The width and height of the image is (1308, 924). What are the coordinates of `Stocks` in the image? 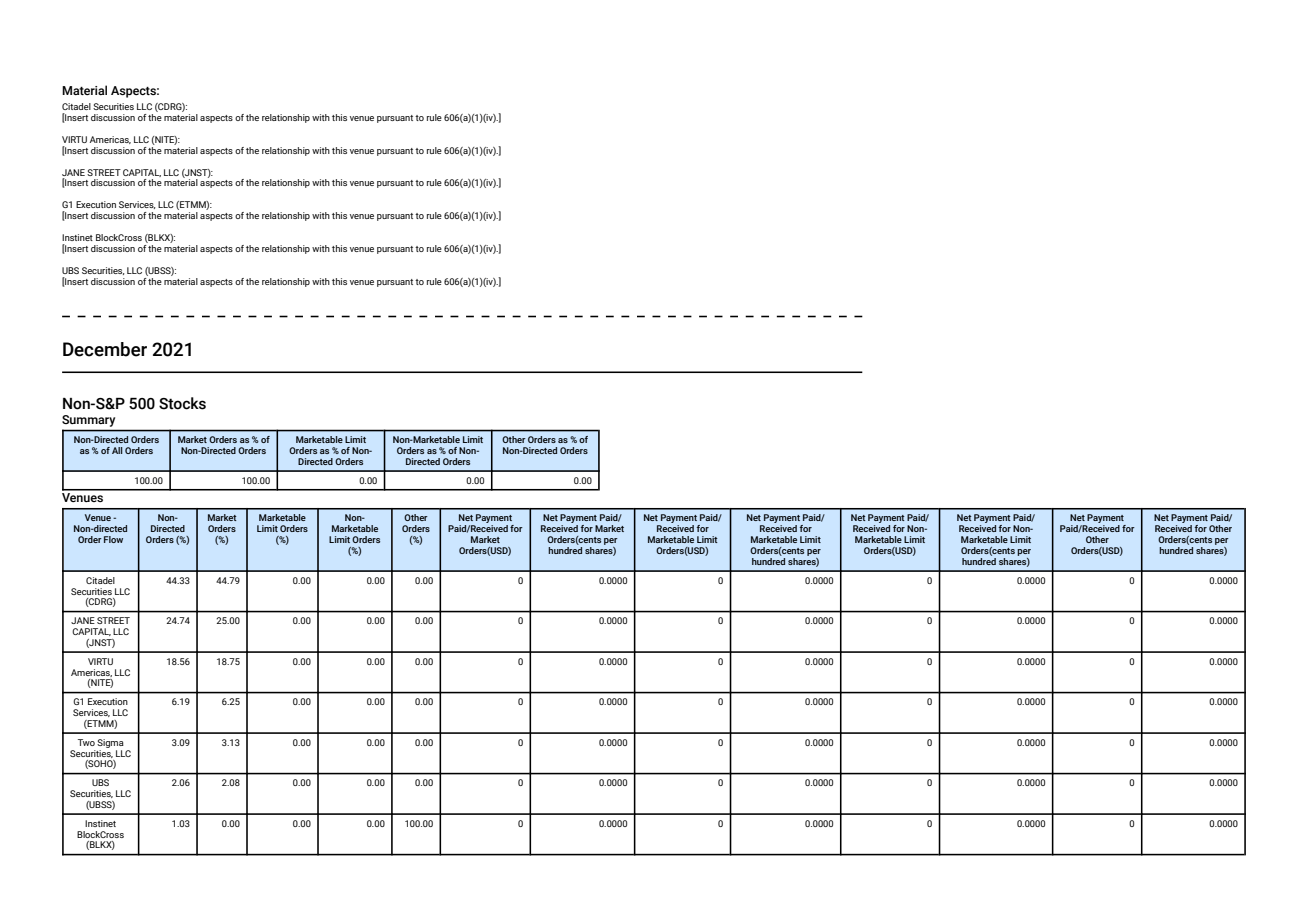 It's located at (182, 403).
